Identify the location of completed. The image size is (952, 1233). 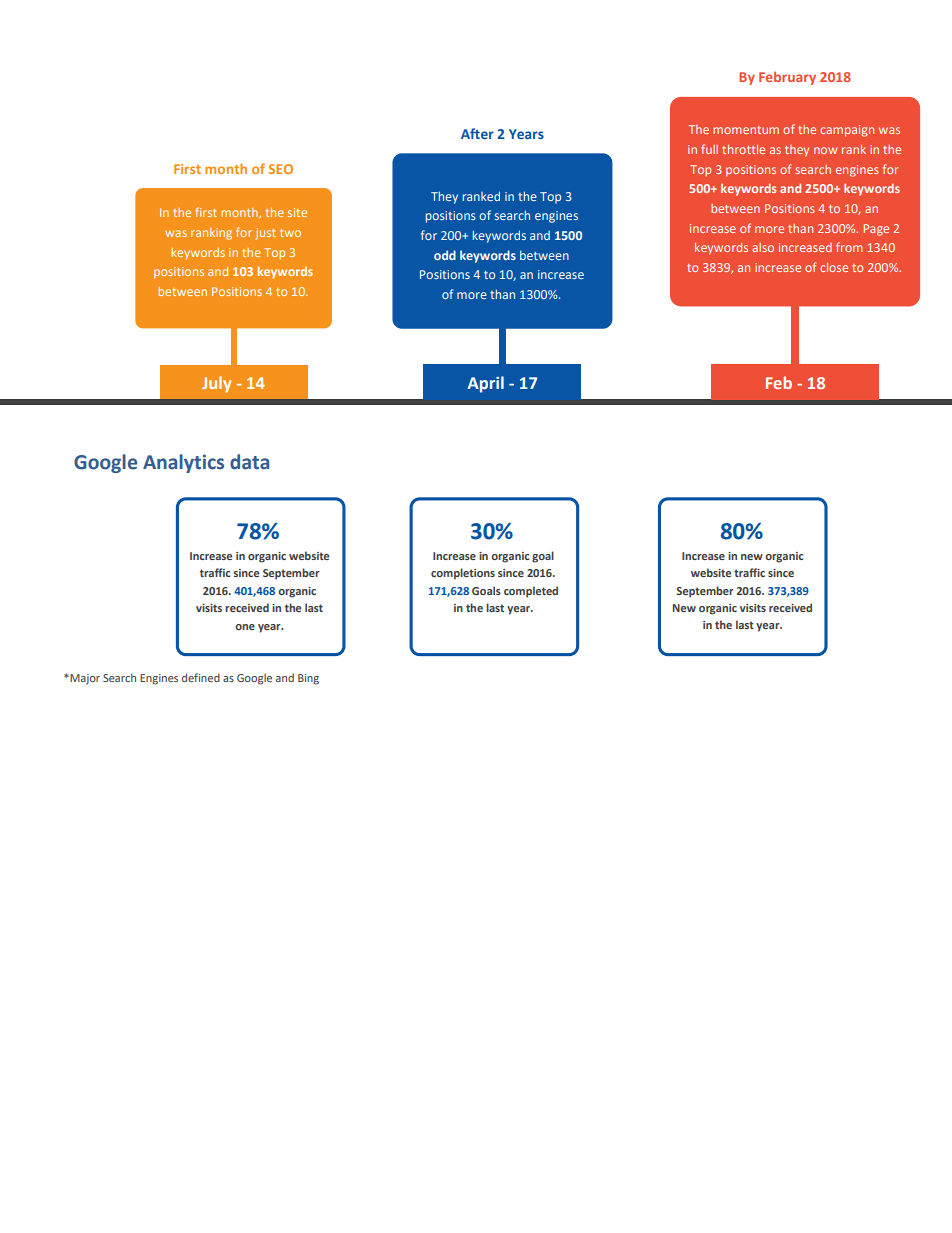
(531, 592).
